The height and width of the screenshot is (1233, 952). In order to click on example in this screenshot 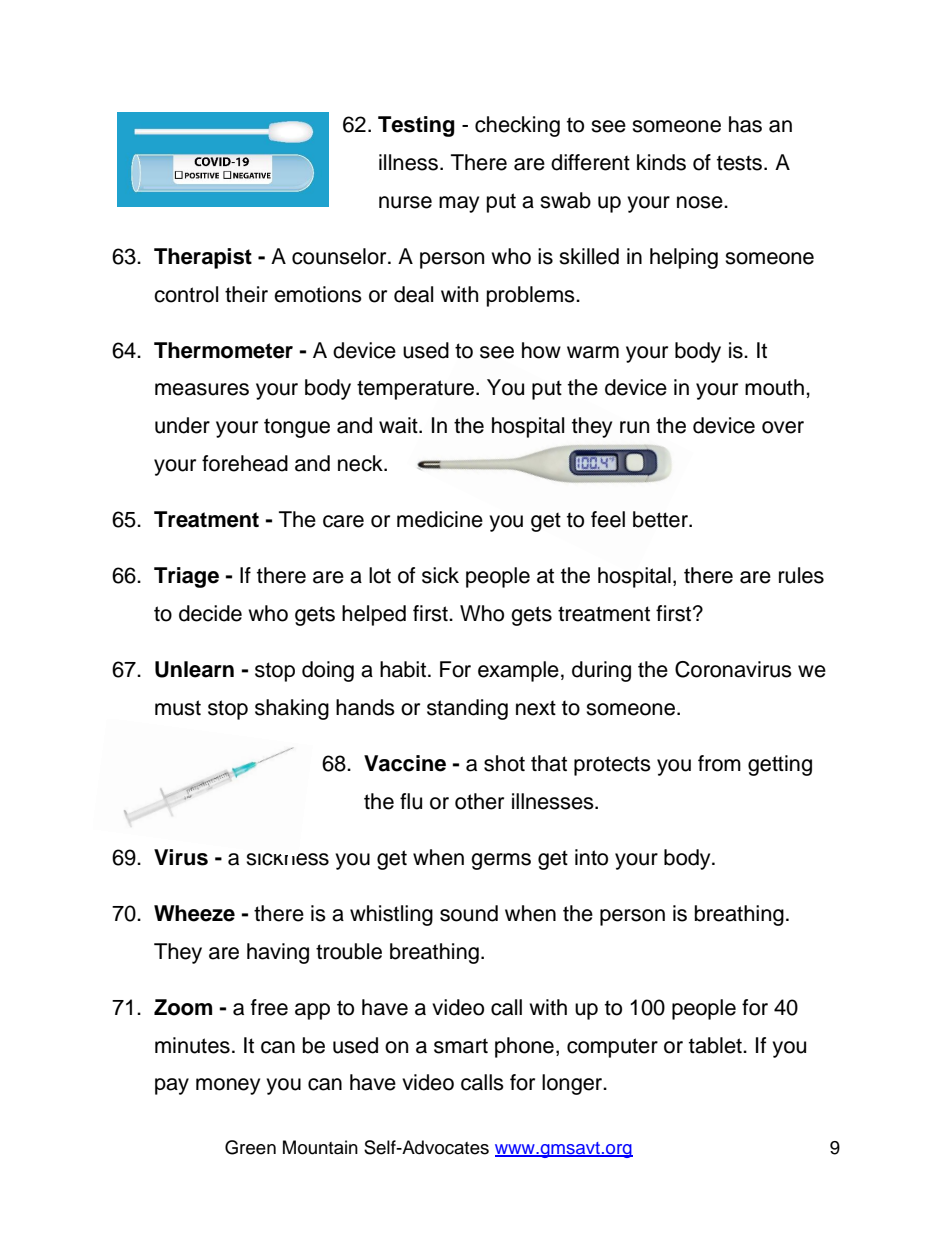, I will do `click(518, 671)`.
